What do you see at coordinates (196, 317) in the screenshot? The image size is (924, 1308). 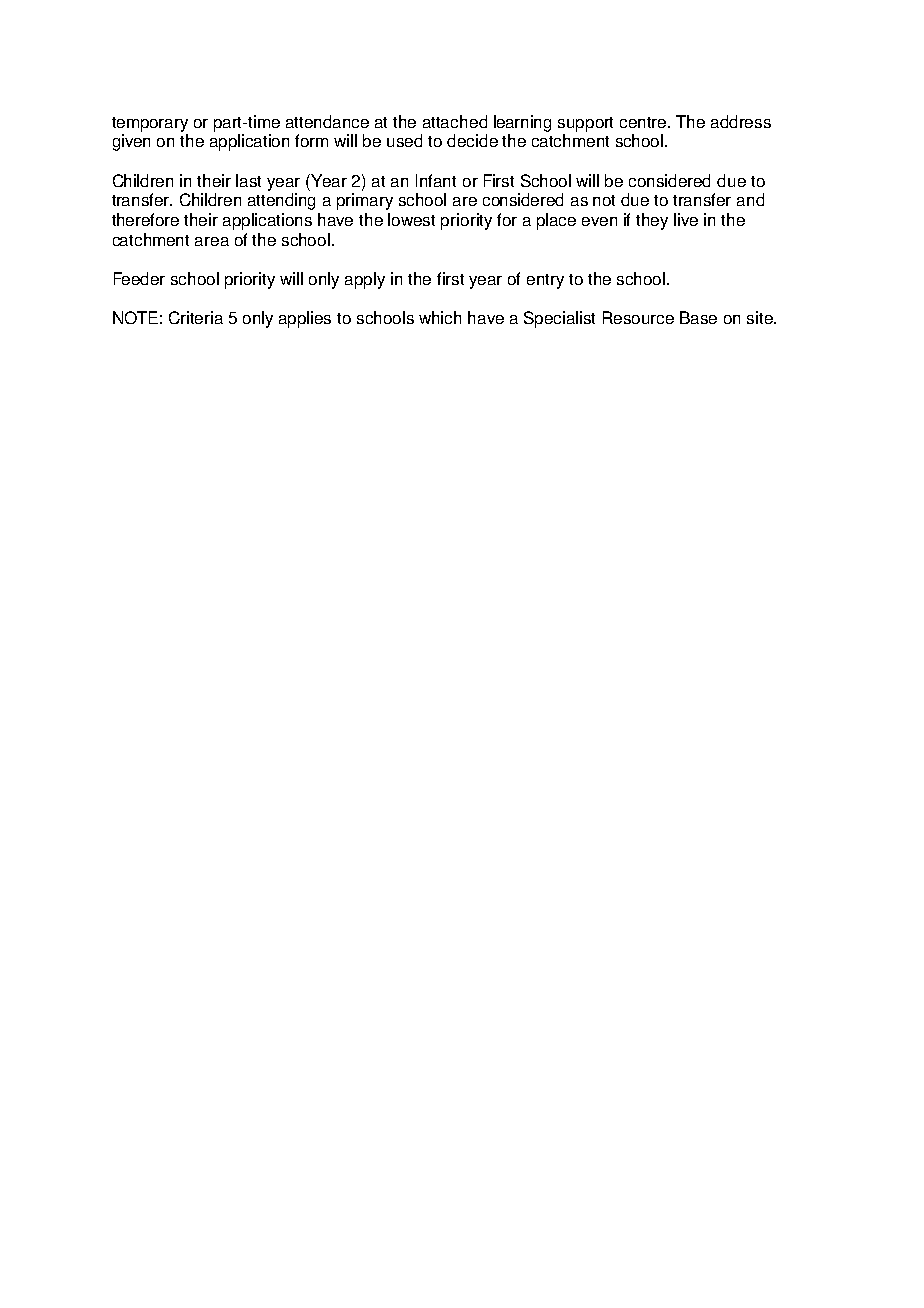 I see `Criteria` at bounding box center [196, 317].
